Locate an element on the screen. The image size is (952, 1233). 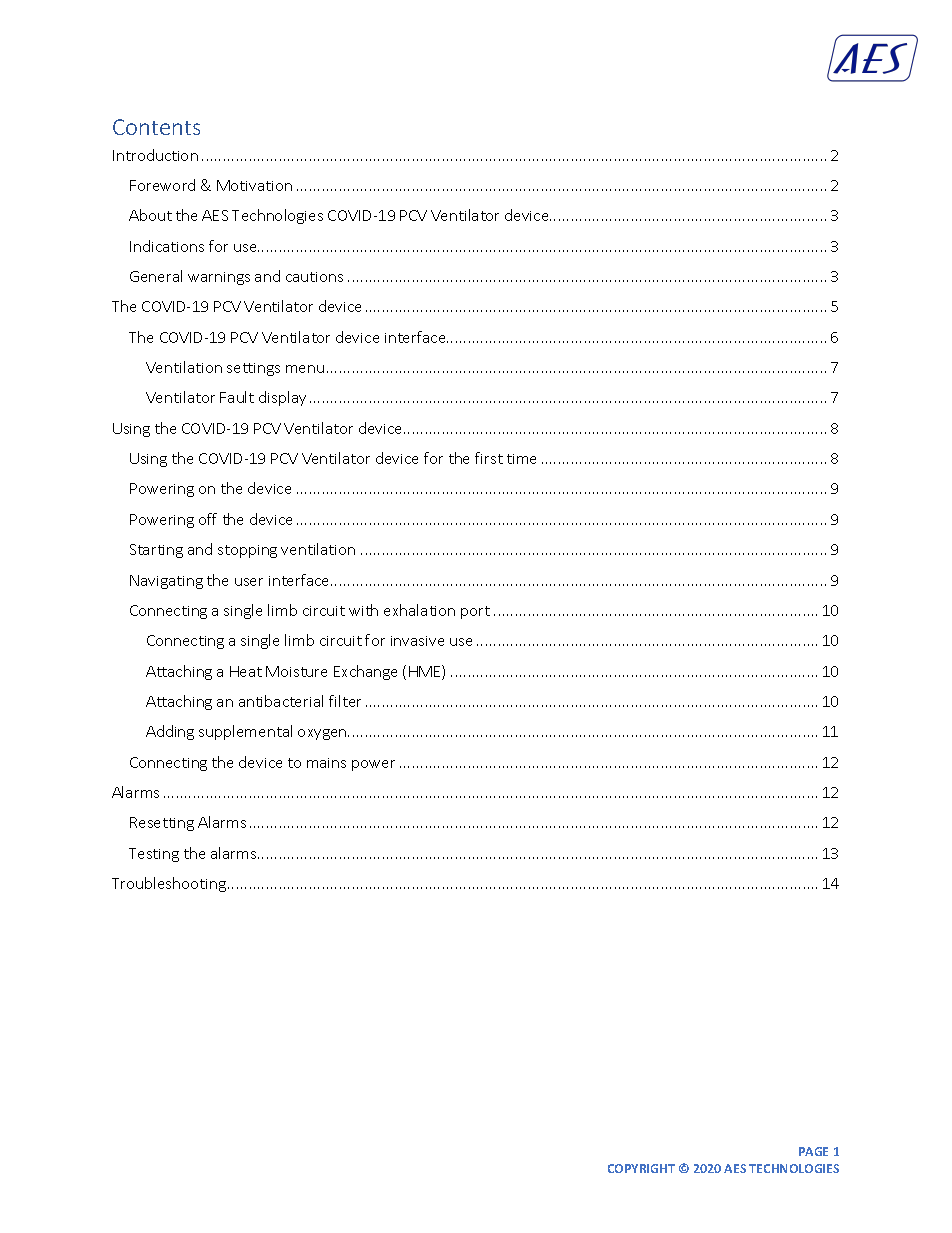
cautions is located at coordinates (314, 277).
